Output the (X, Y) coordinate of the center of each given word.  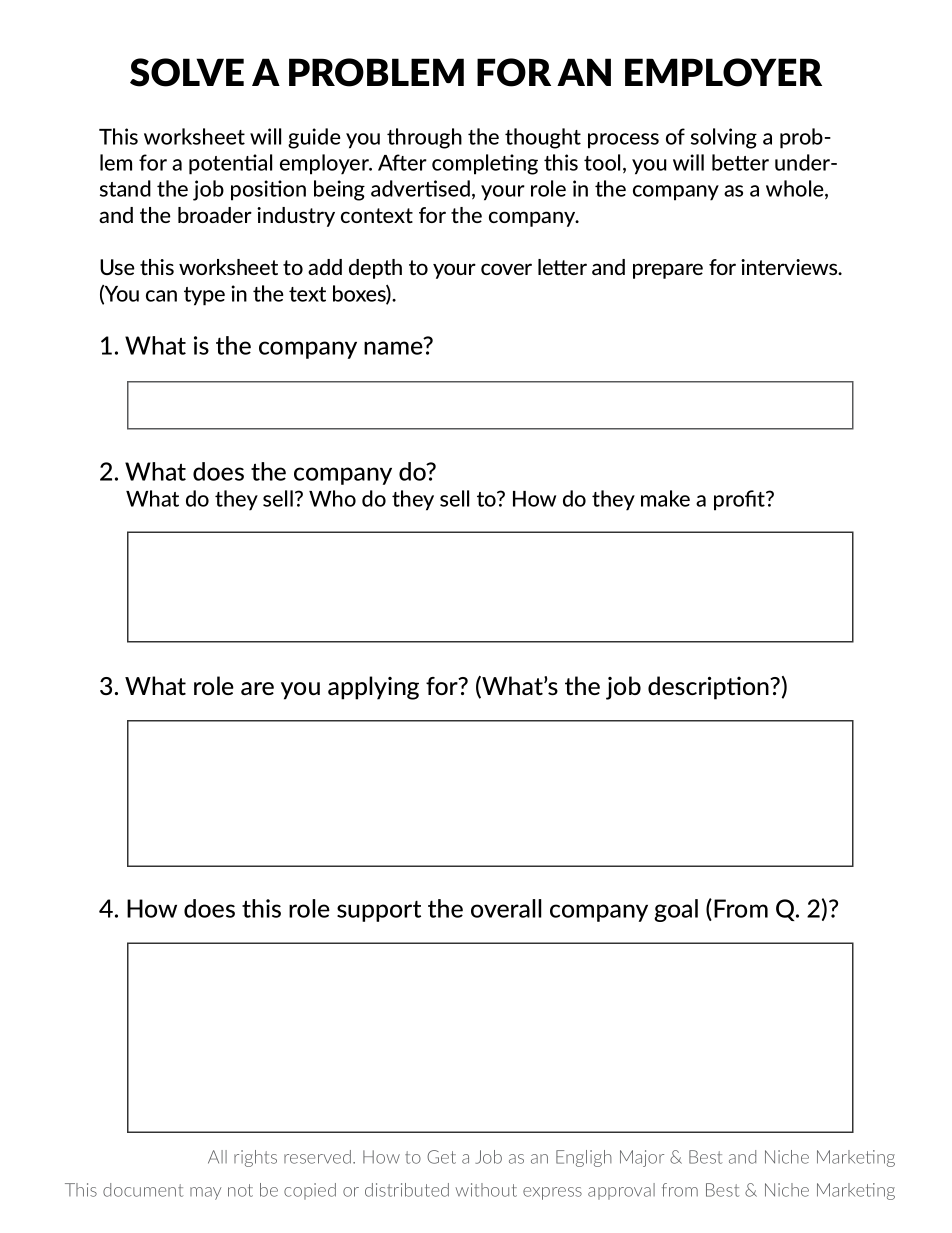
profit (741, 500)
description (709, 688)
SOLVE (187, 72)
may (205, 1193)
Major (642, 1158)
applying (373, 688)
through (424, 138)
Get (441, 1157)
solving (724, 138)
